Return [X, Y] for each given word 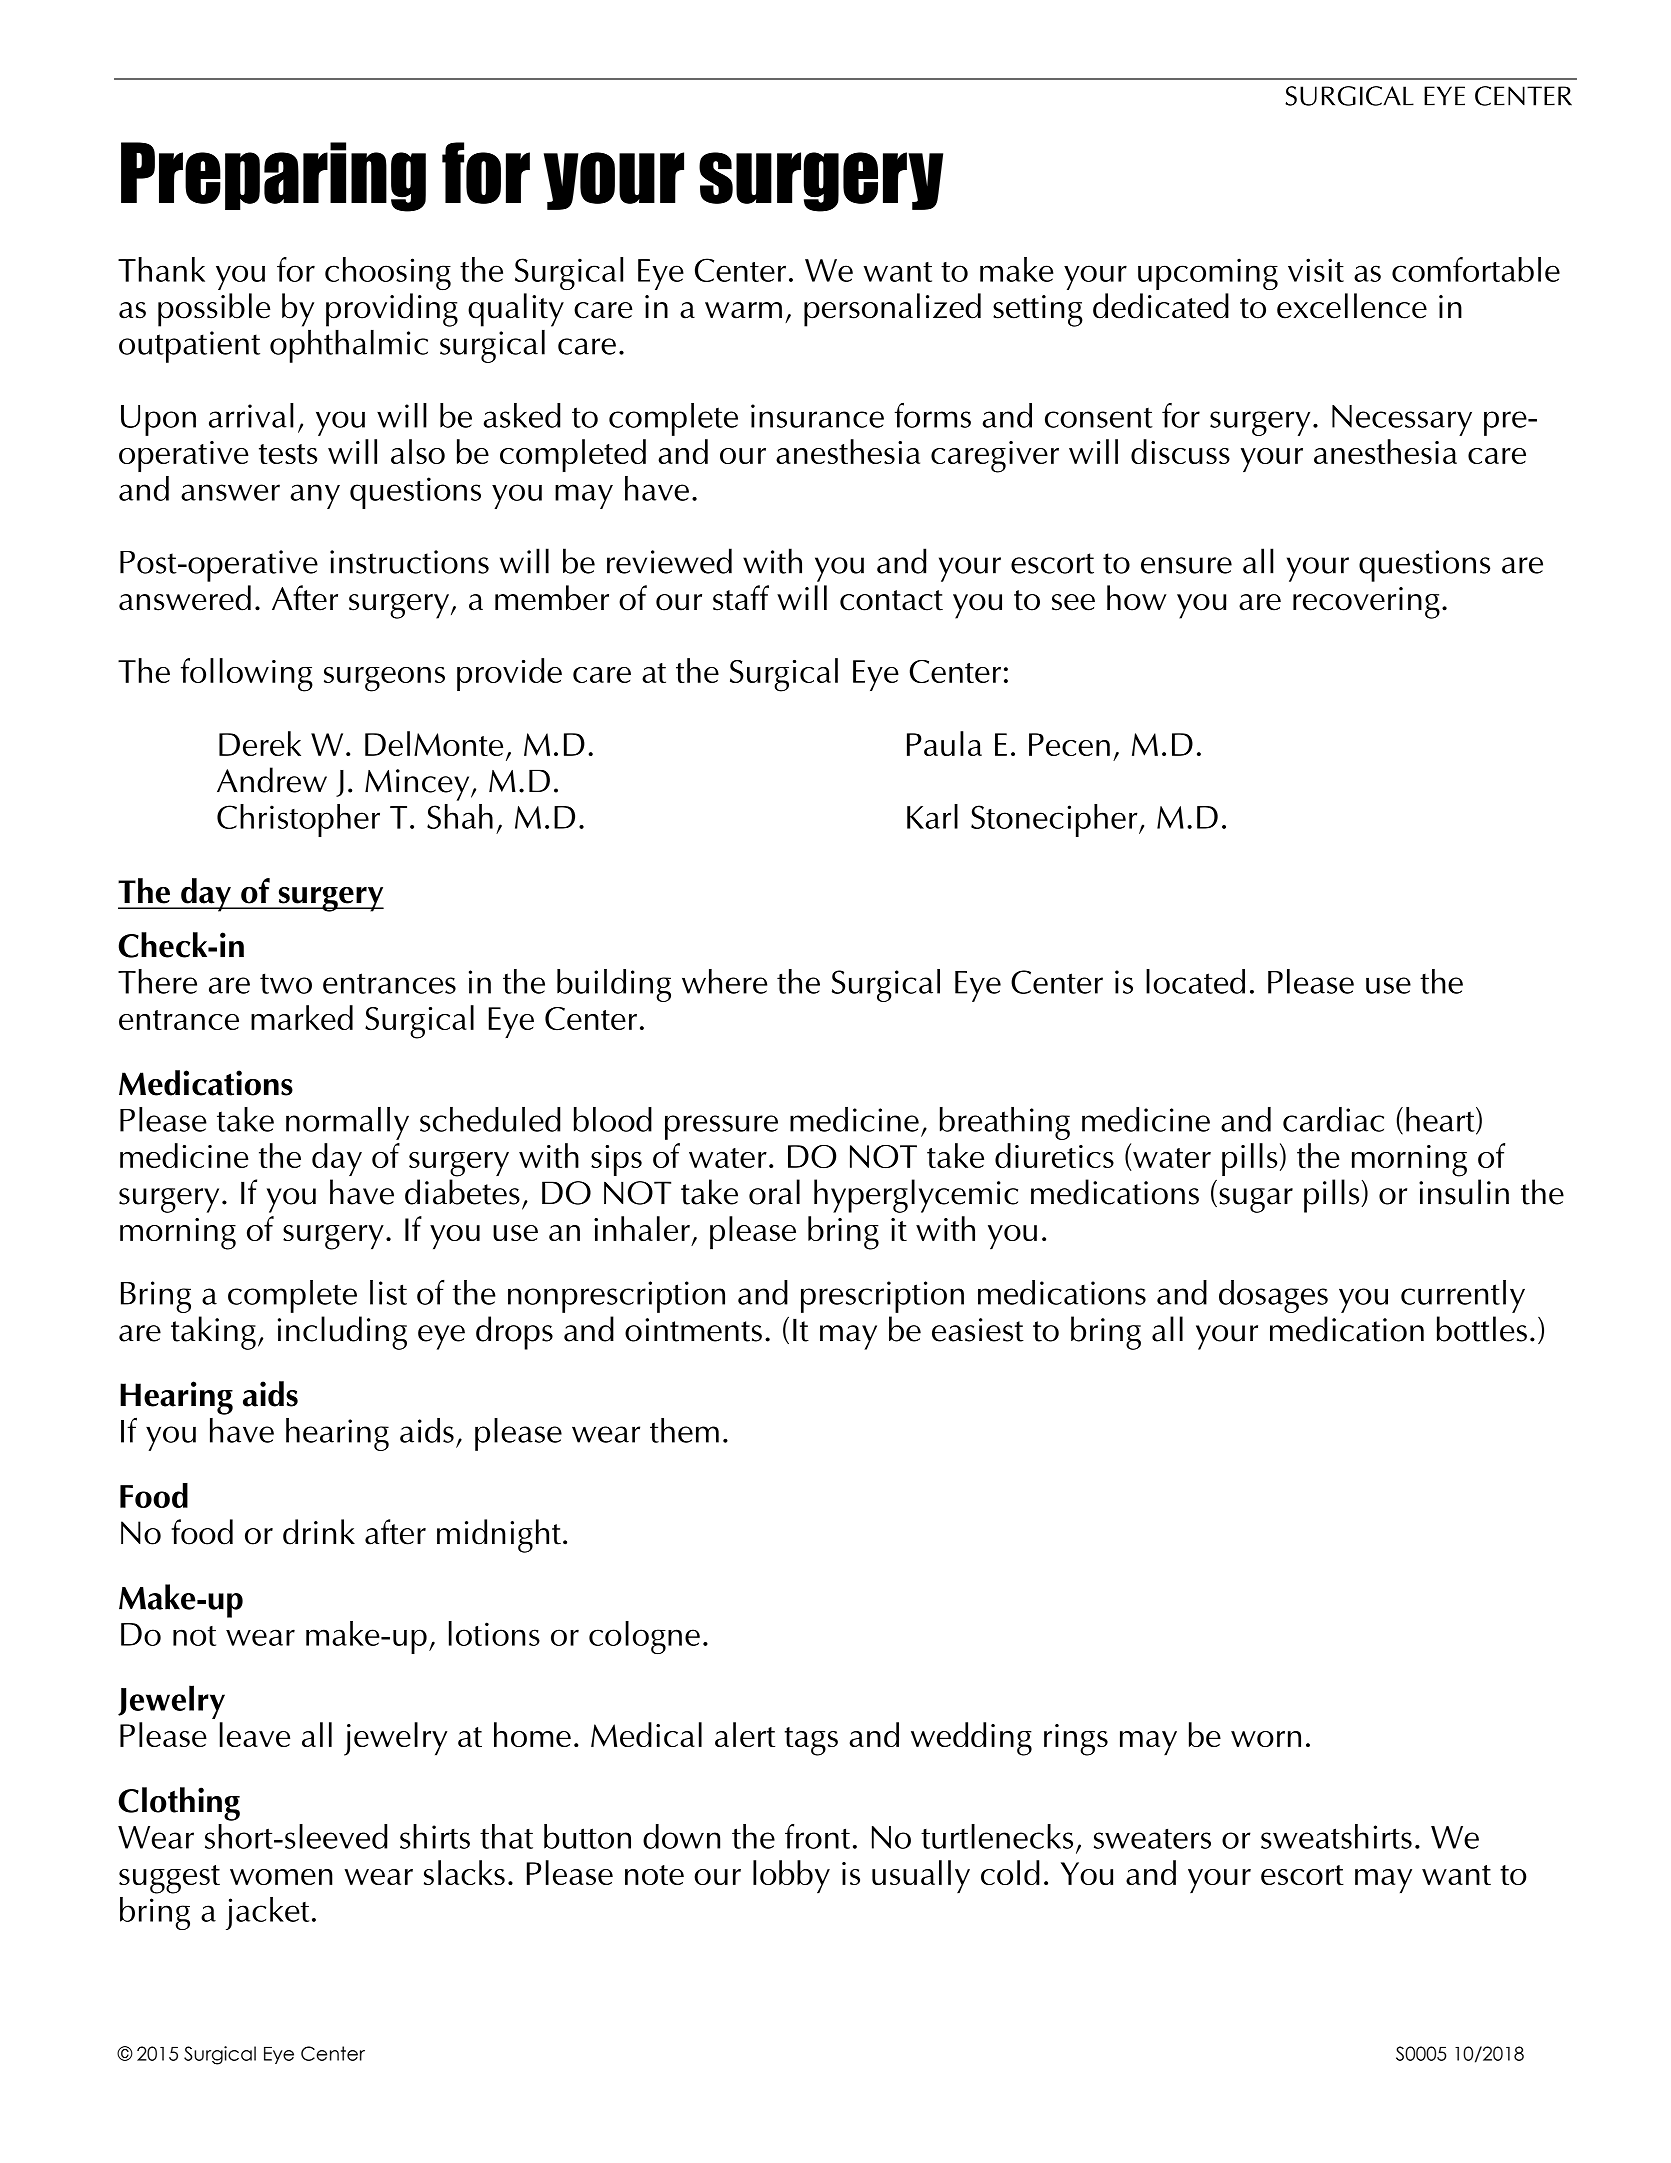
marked [302, 1017]
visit [1316, 270]
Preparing [273, 177]
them [684, 1430]
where [724, 981]
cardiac [1333, 1119]
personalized [892, 310]
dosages [1273, 1296]
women [281, 1877]
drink [319, 1532]
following [247, 675]
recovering [1366, 603]
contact [891, 600]
